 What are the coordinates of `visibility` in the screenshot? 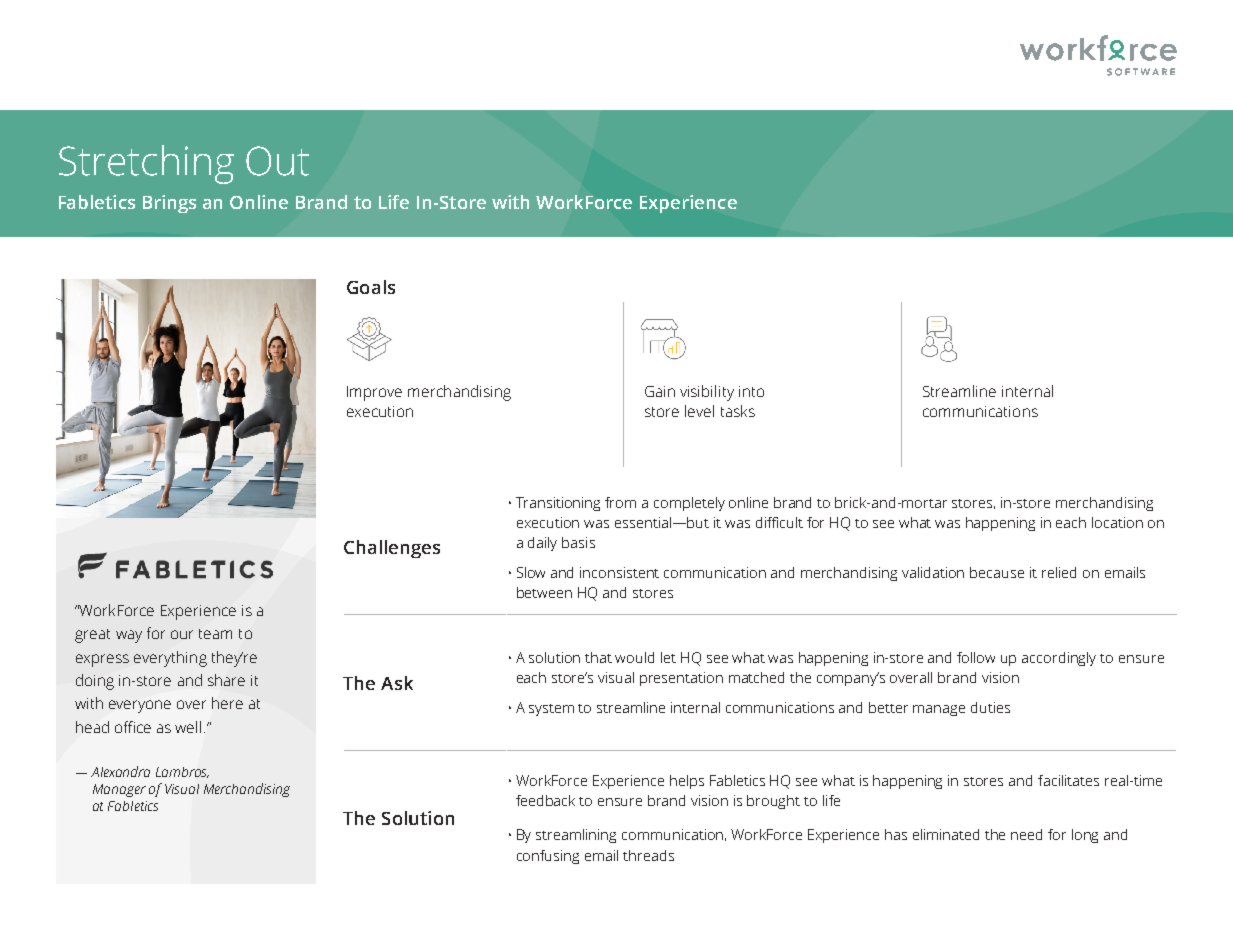 It's located at (707, 393).
